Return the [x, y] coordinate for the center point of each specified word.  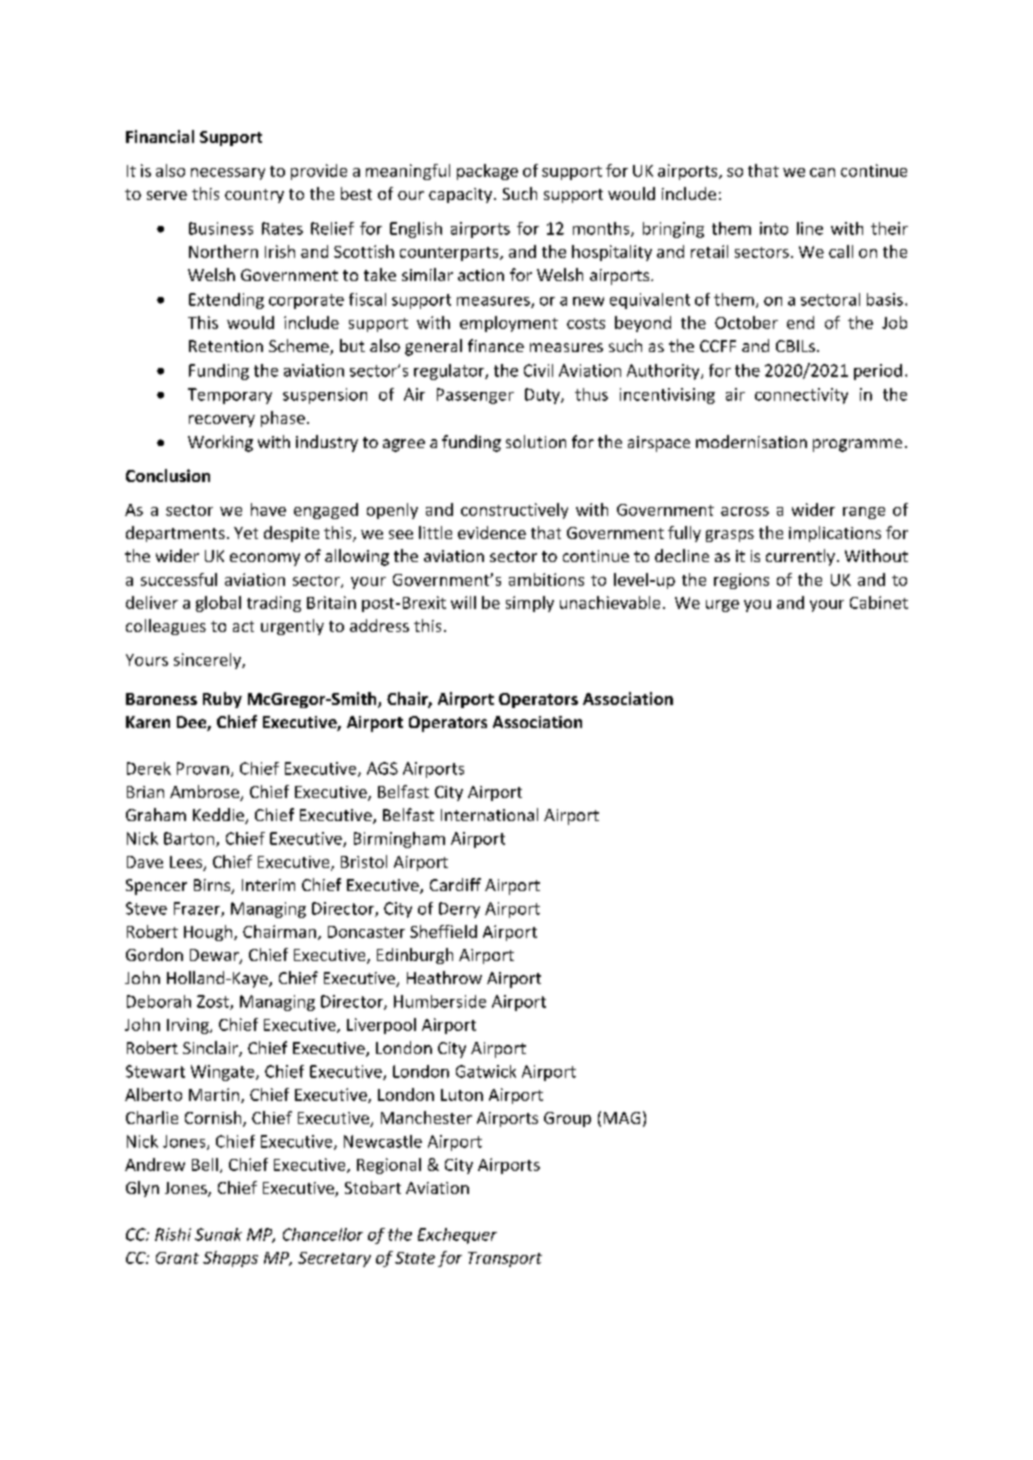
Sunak [218, 1234]
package [487, 172]
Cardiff [455, 884]
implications [835, 534]
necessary [228, 174]
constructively [514, 511]
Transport [505, 1259]
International [489, 814]
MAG [622, 1118]
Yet [246, 533]
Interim [268, 885]
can [822, 172]
